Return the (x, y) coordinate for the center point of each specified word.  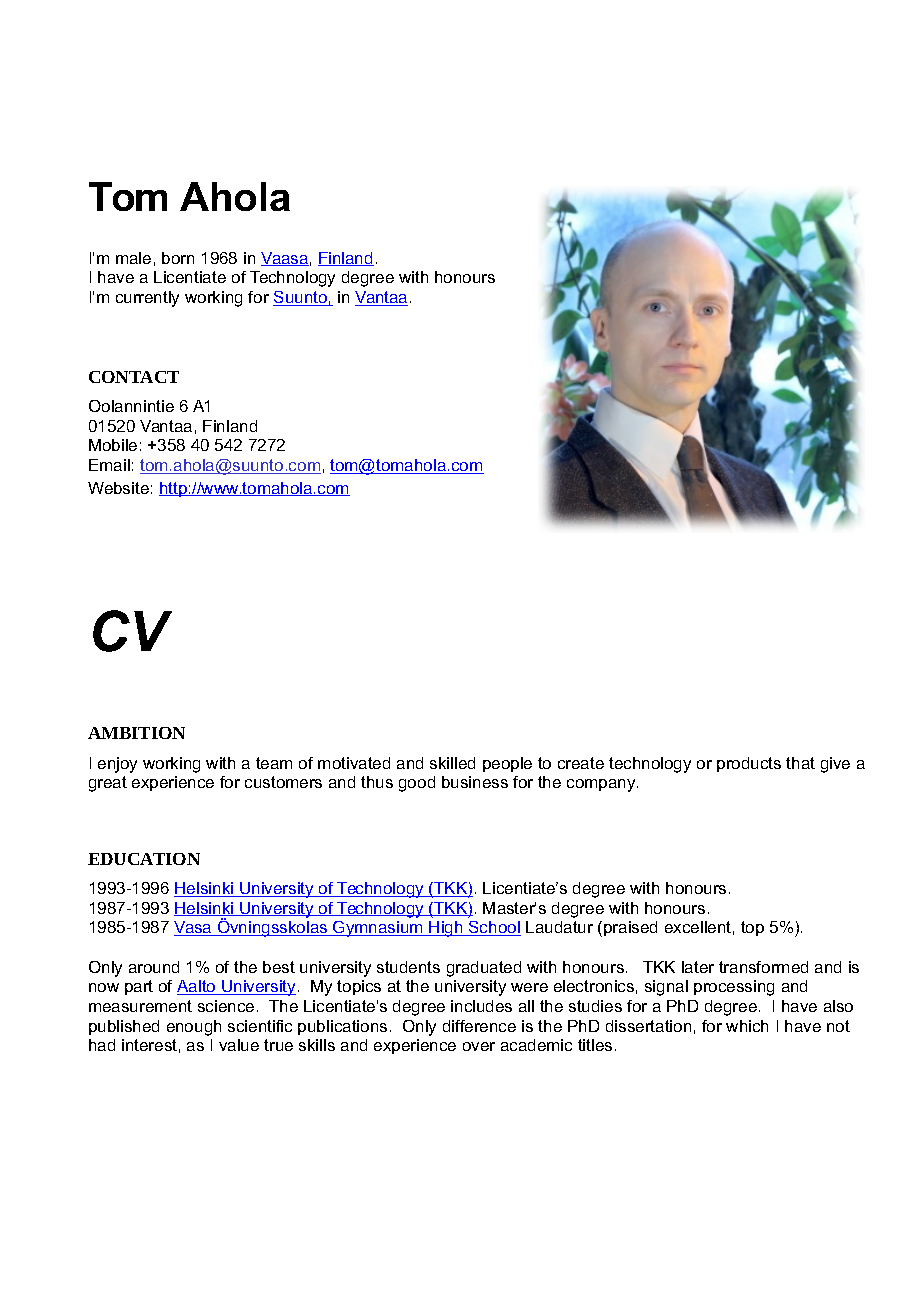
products (749, 764)
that (800, 763)
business (475, 782)
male (133, 258)
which (747, 1026)
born (178, 258)
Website (118, 488)
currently (147, 299)
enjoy (117, 765)
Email (109, 465)
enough (194, 1028)
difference (479, 1026)
